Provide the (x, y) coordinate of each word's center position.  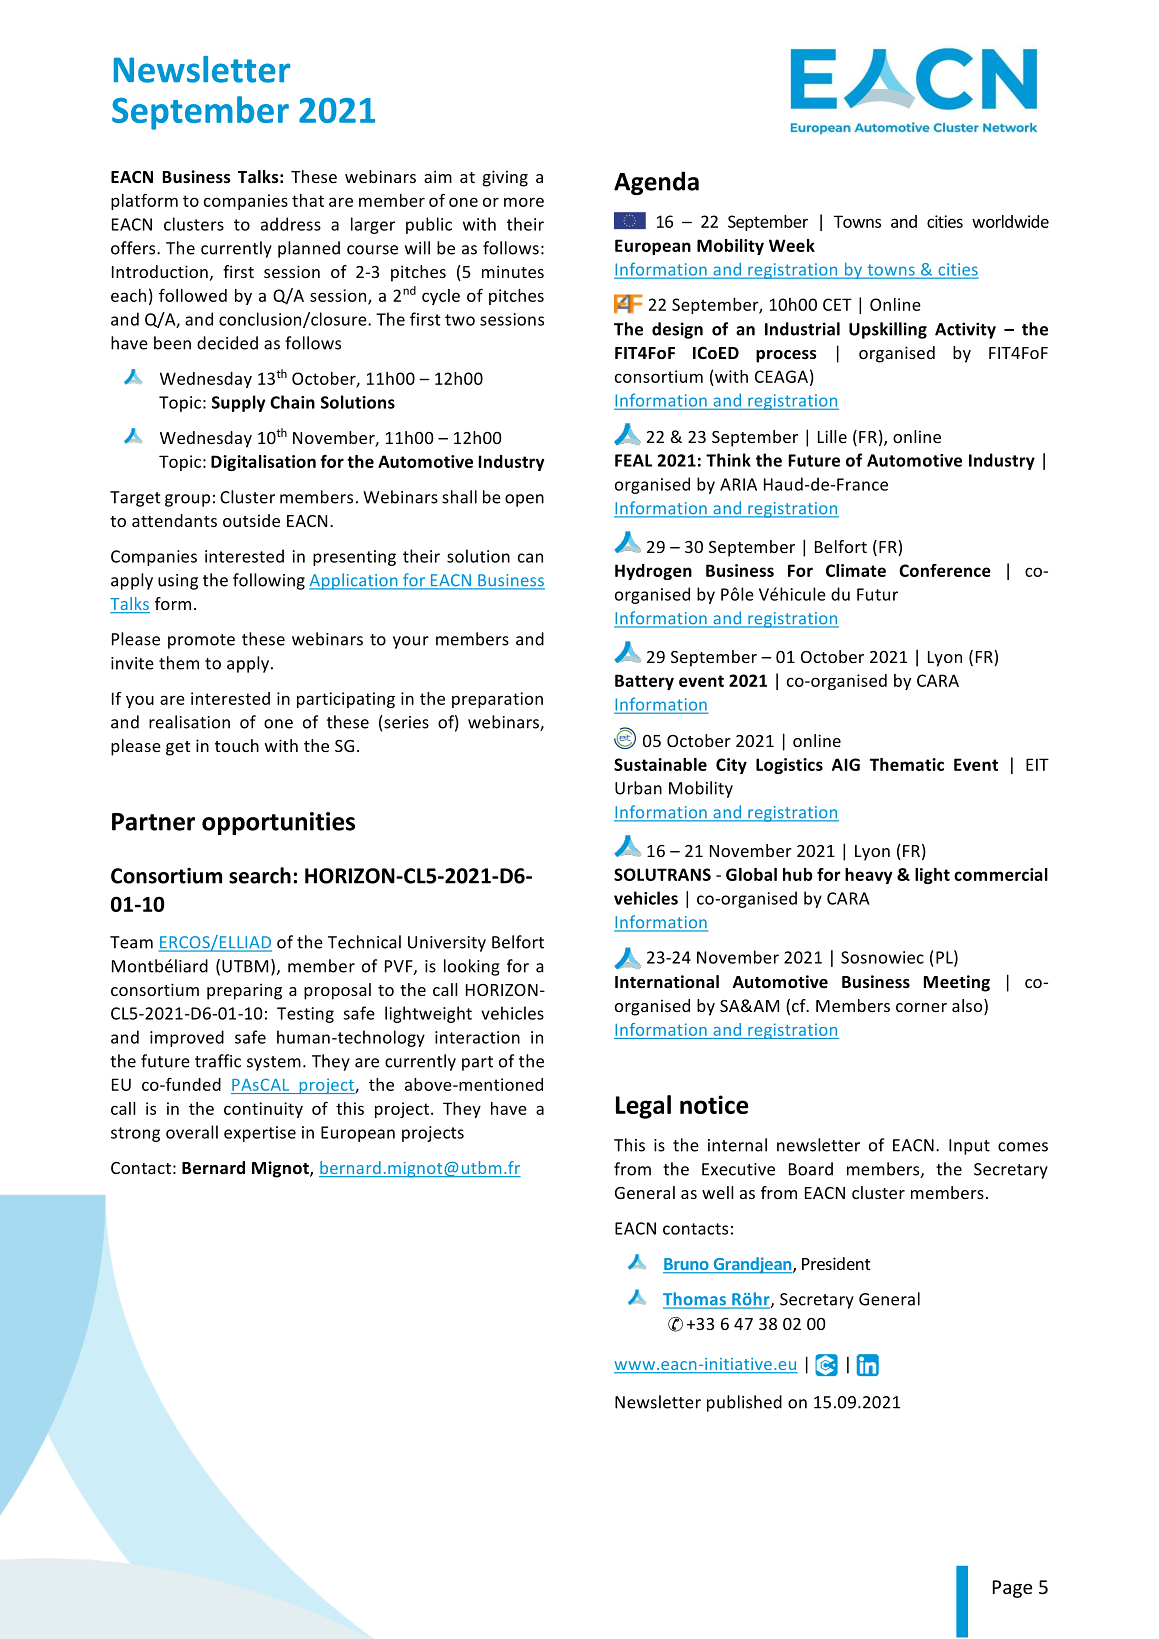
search (260, 875)
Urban (638, 788)
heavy (869, 876)
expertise (260, 1134)
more (524, 202)
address (291, 224)
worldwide (1010, 221)
